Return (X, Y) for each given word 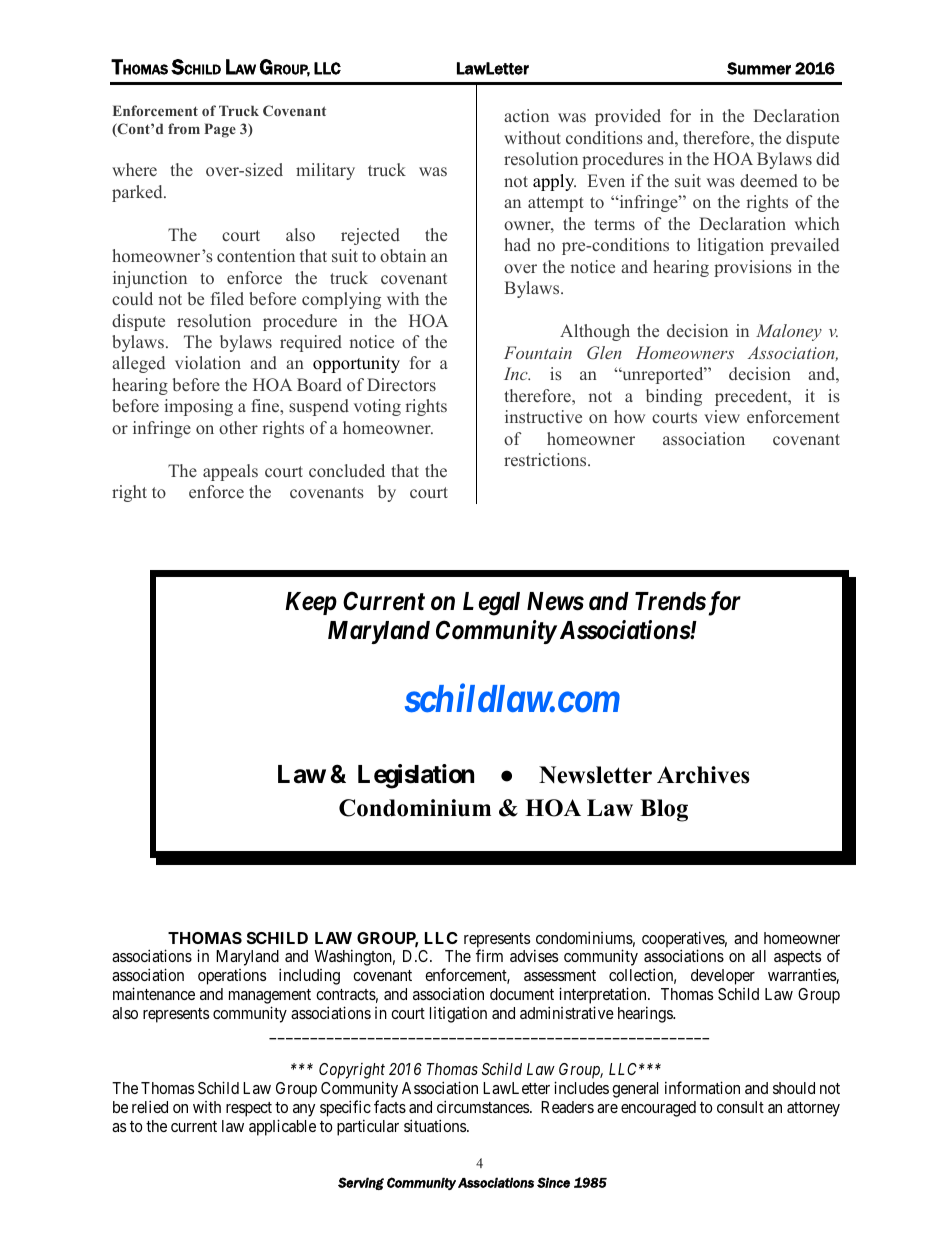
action (526, 115)
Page (220, 130)
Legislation (416, 776)
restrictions (546, 460)
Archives (703, 775)
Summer (759, 68)
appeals (230, 472)
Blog (664, 810)
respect (249, 1109)
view (722, 416)
